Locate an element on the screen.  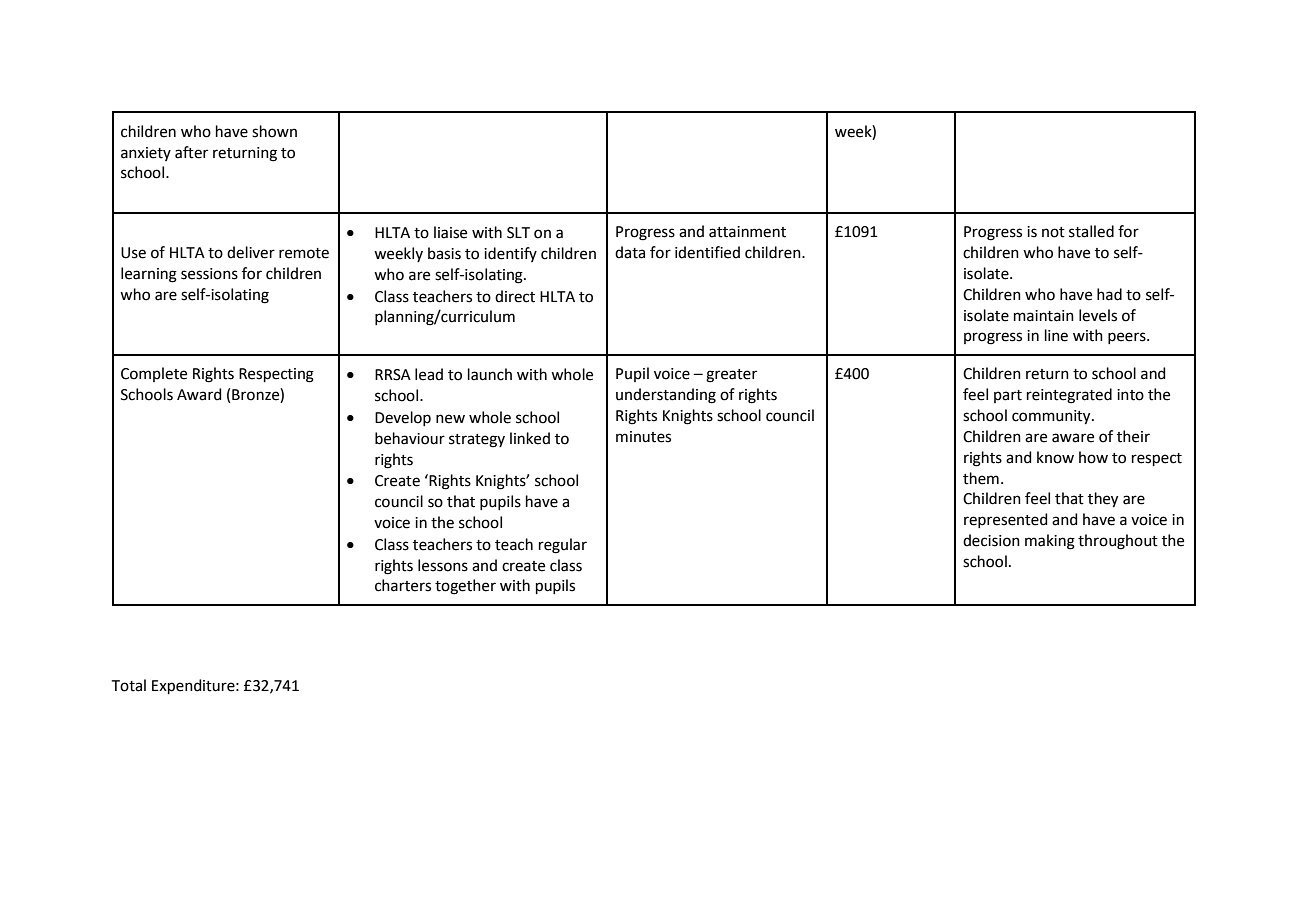
after is located at coordinates (191, 152).
